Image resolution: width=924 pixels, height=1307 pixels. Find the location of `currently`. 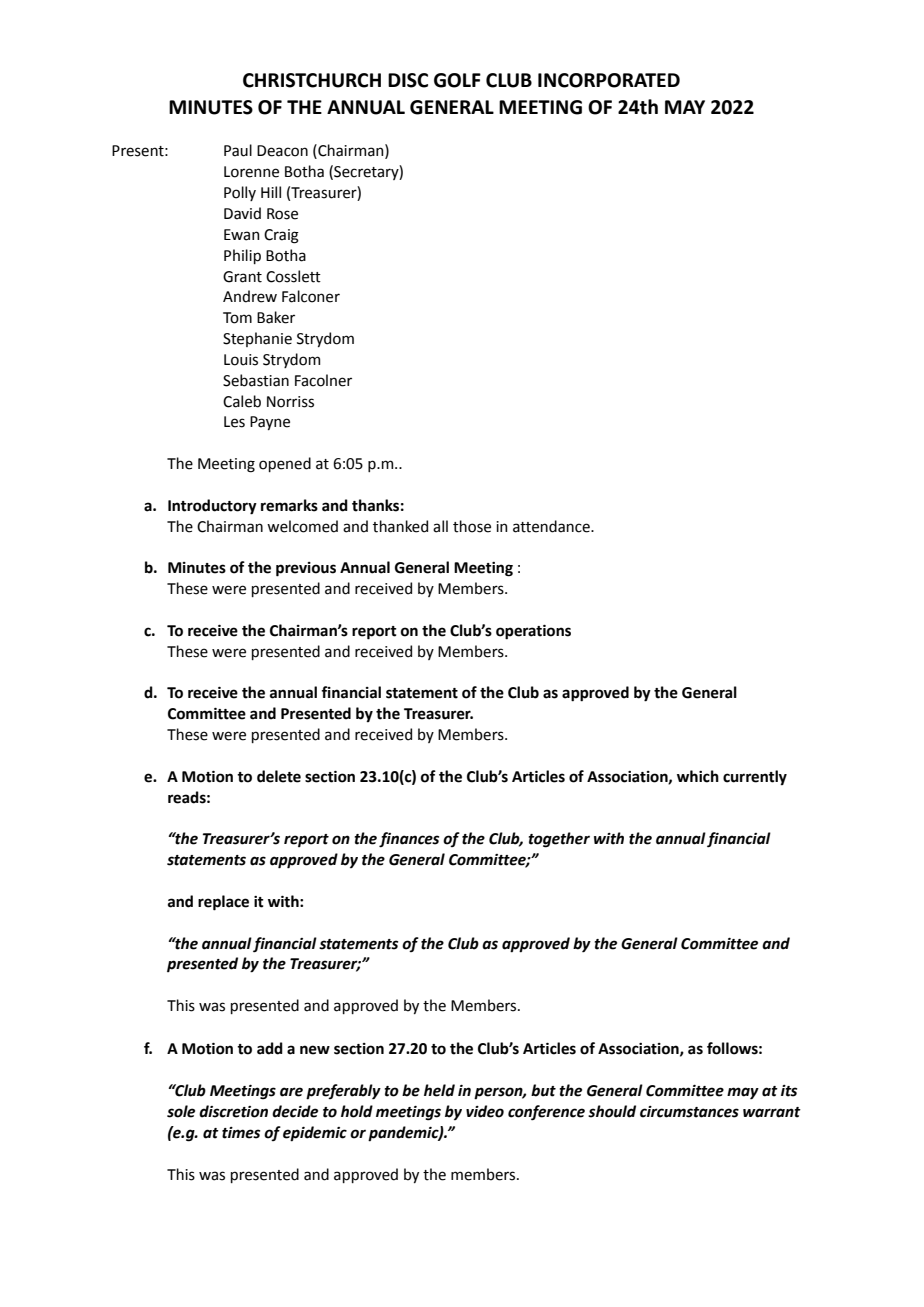

currently is located at coordinates (755, 778).
